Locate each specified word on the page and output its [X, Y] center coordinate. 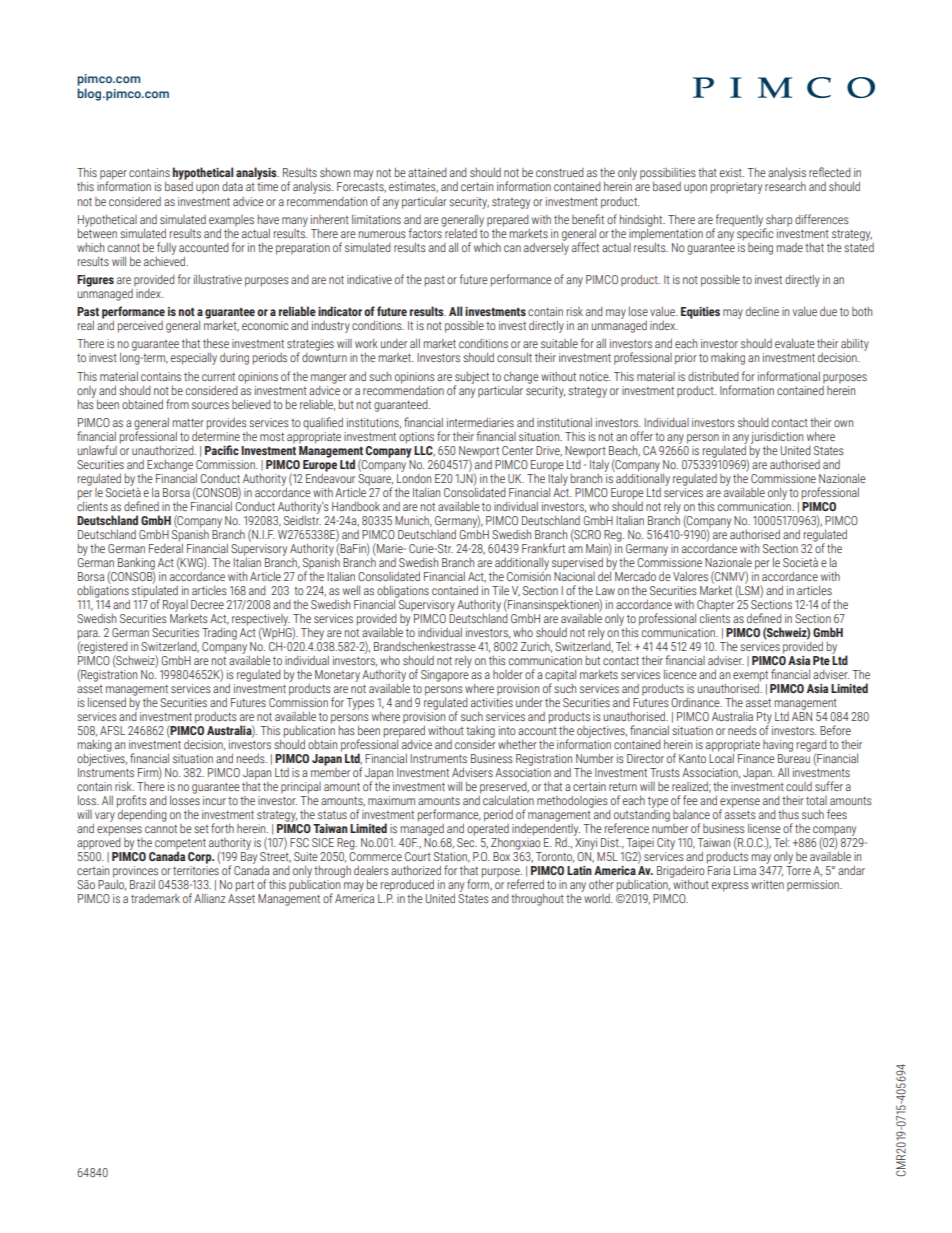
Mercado [634, 575]
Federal [166, 547]
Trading [219, 634]
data [232, 186]
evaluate [795, 343]
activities [492, 701]
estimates [413, 187]
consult [514, 357]
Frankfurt [543, 548]
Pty [764, 719]
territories [196, 870]
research [785, 186]
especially [194, 358]
